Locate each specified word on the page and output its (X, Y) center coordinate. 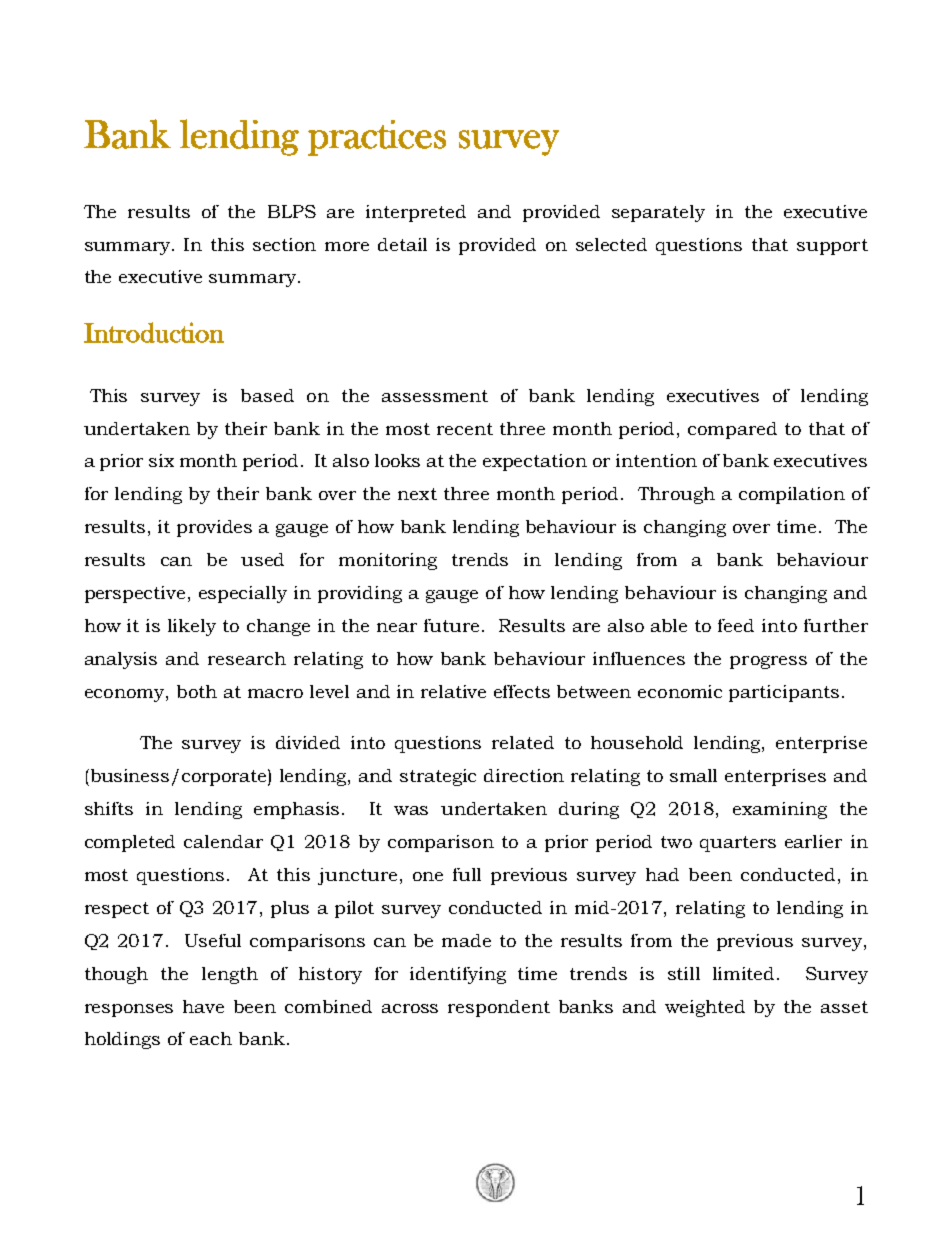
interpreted (416, 213)
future (451, 625)
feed (736, 625)
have (203, 1006)
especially (243, 594)
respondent (499, 1008)
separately (658, 213)
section (284, 244)
